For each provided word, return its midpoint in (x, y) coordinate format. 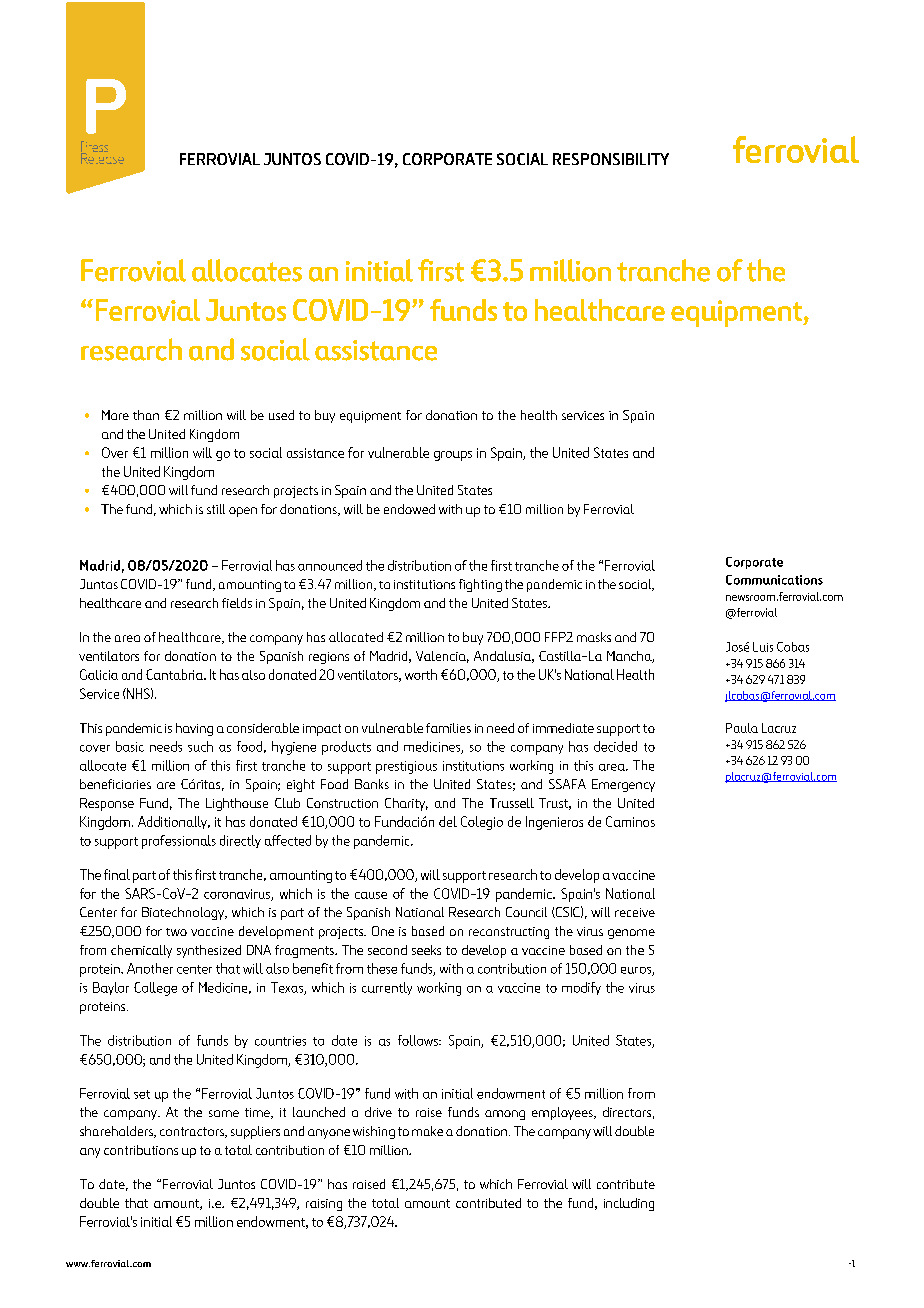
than (146, 415)
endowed (409, 509)
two (176, 932)
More (115, 415)
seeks (426, 950)
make (427, 1131)
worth (421, 674)
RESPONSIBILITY (611, 159)
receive (635, 912)
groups (453, 456)
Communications (774, 580)
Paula (742, 728)
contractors (193, 1132)
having (194, 729)
